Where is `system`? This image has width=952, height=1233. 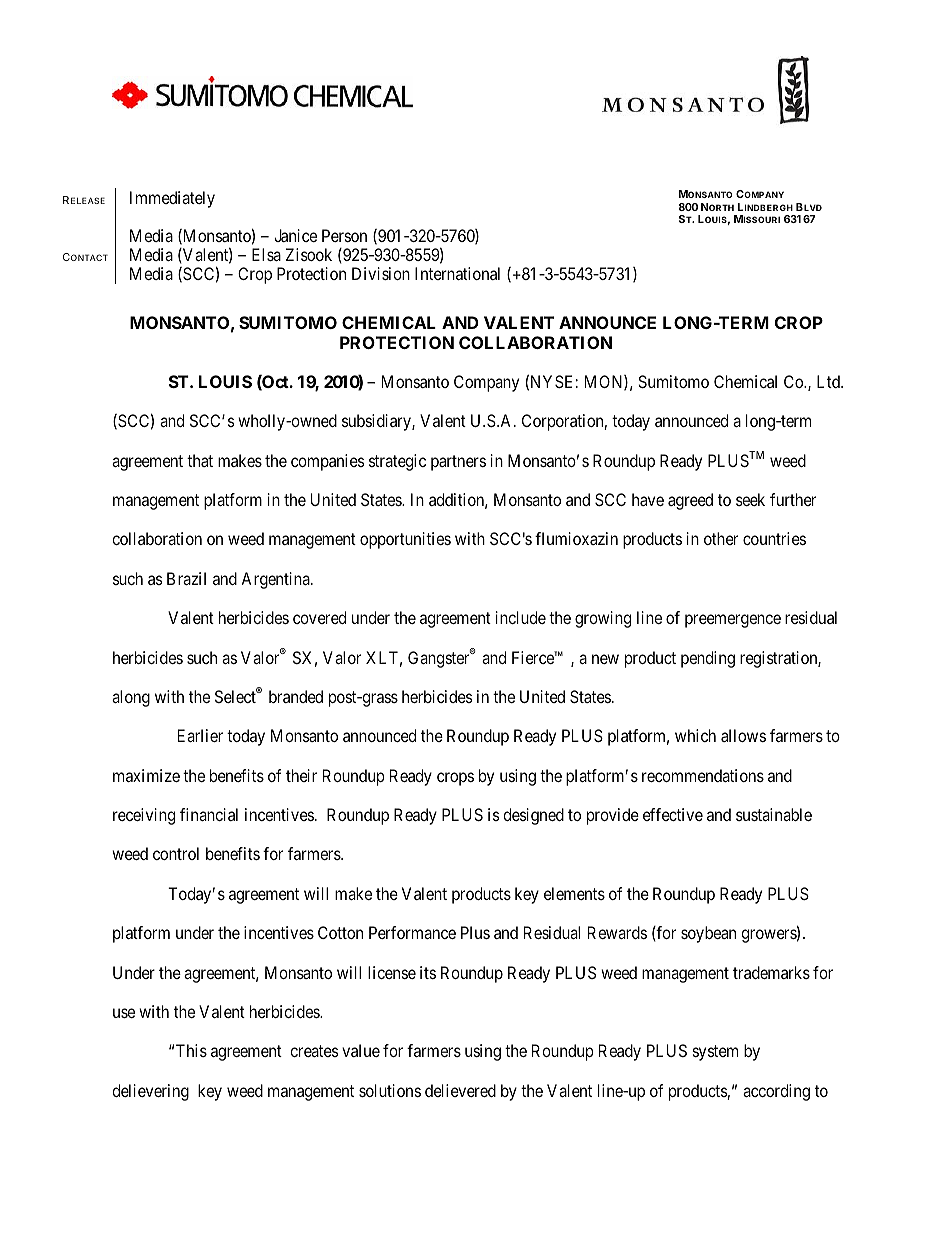 system is located at coordinates (715, 1053).
